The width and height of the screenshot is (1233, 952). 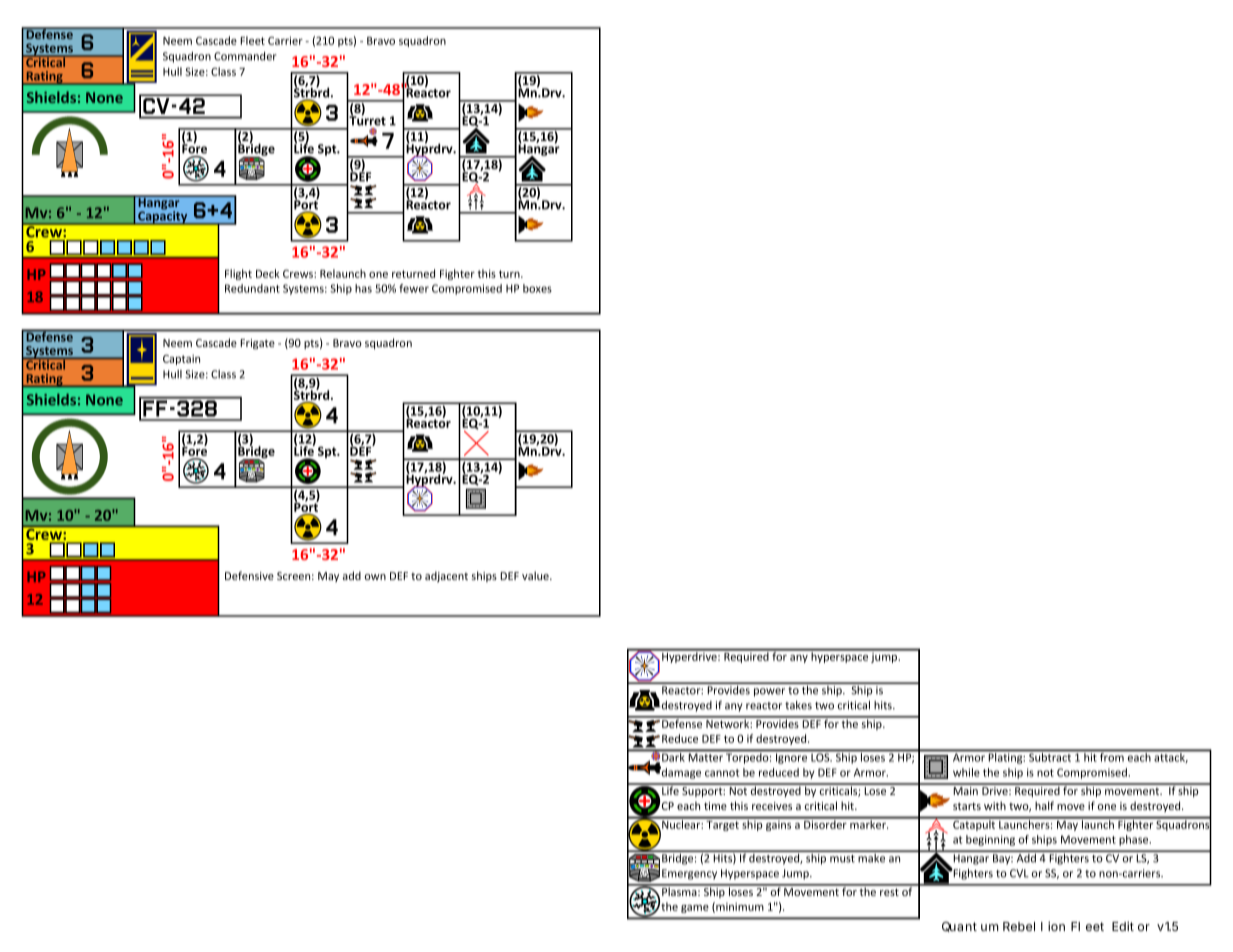 I want to click on Defensive, so click(x=249, y=575).
